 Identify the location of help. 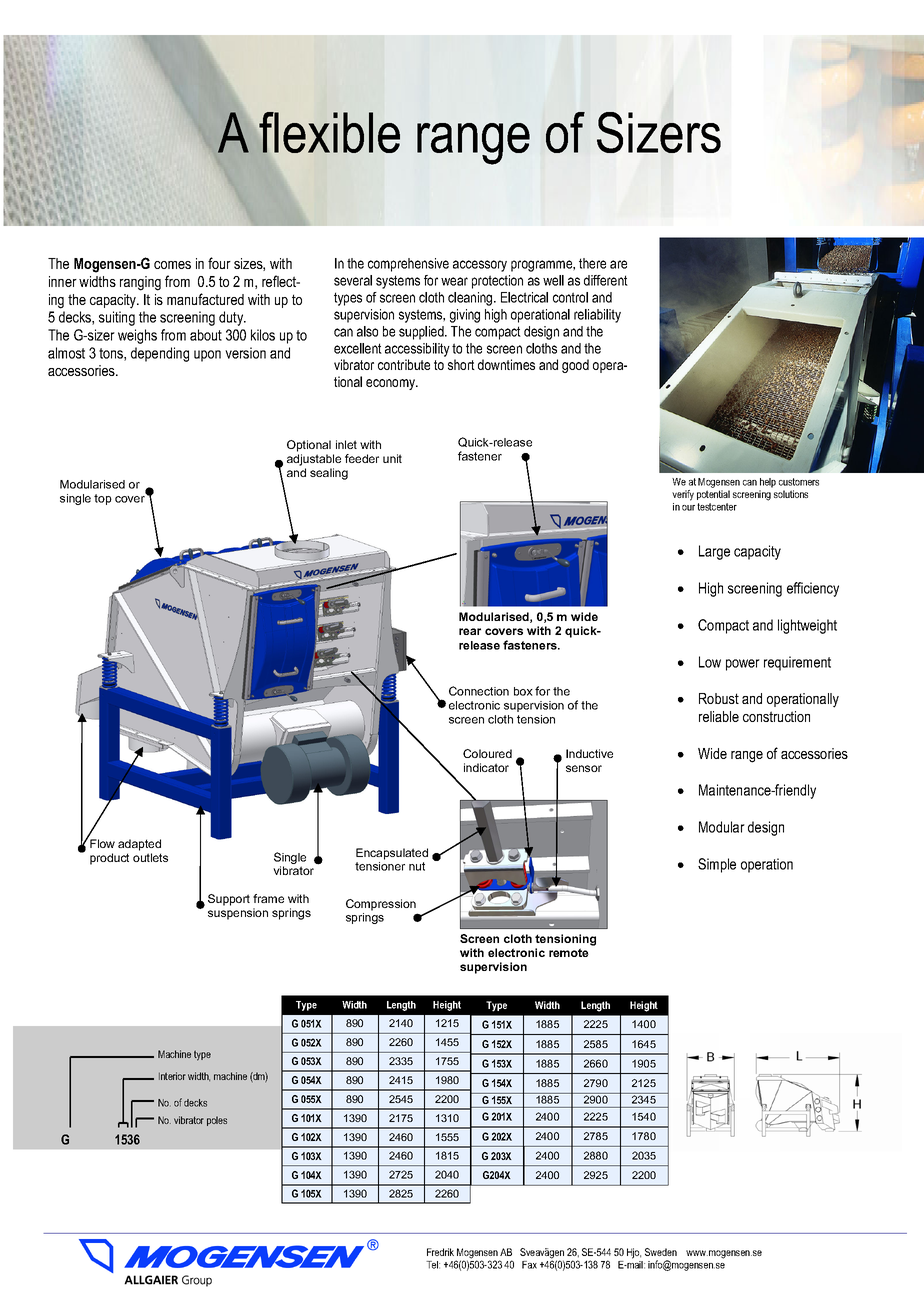
(768, 483).
